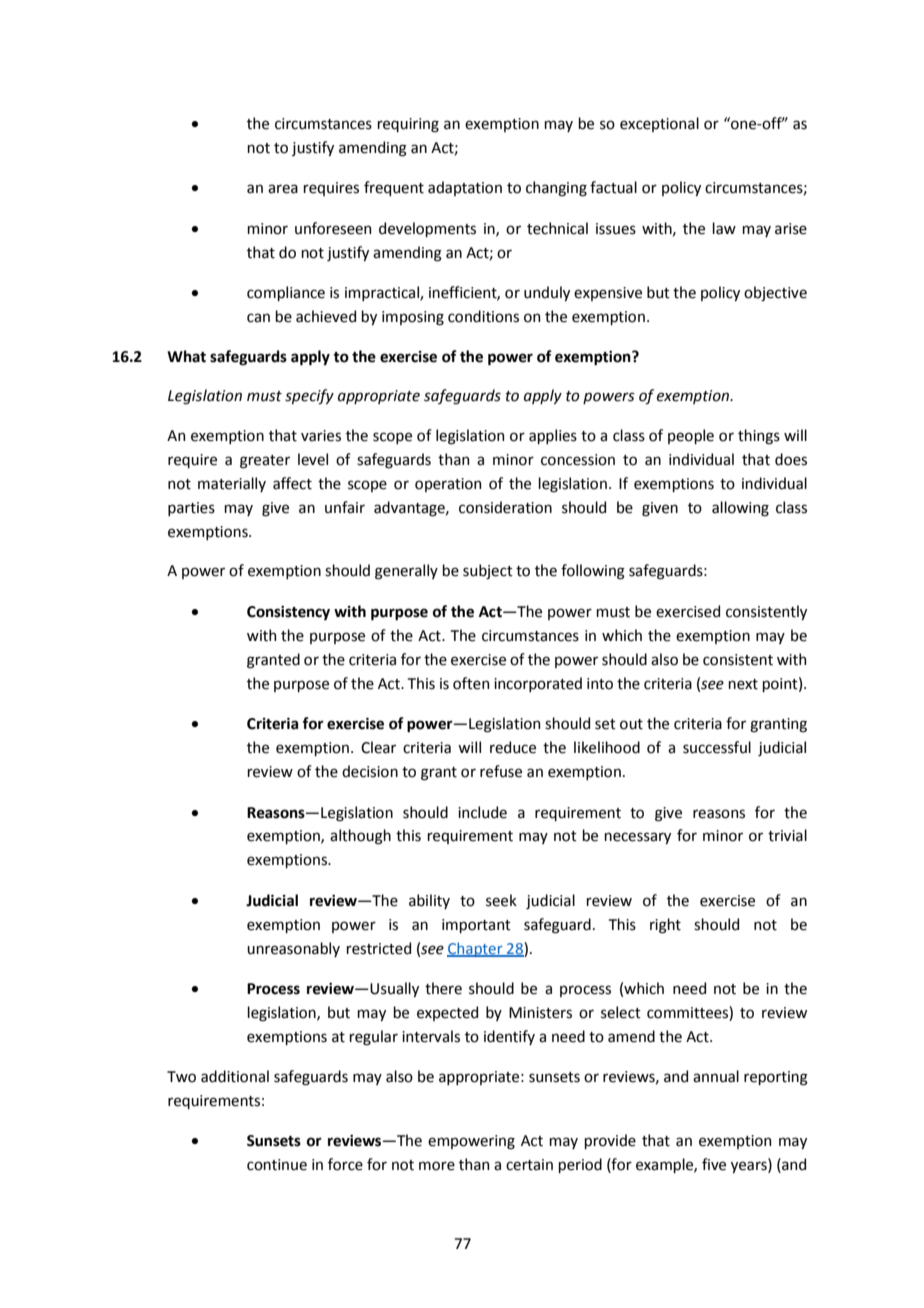 This screenshot has width=924, height=1308. What do you see at coordinates (288, 613) in the screenshot?
I see `Consistency` at bounding box center [288, 613].
